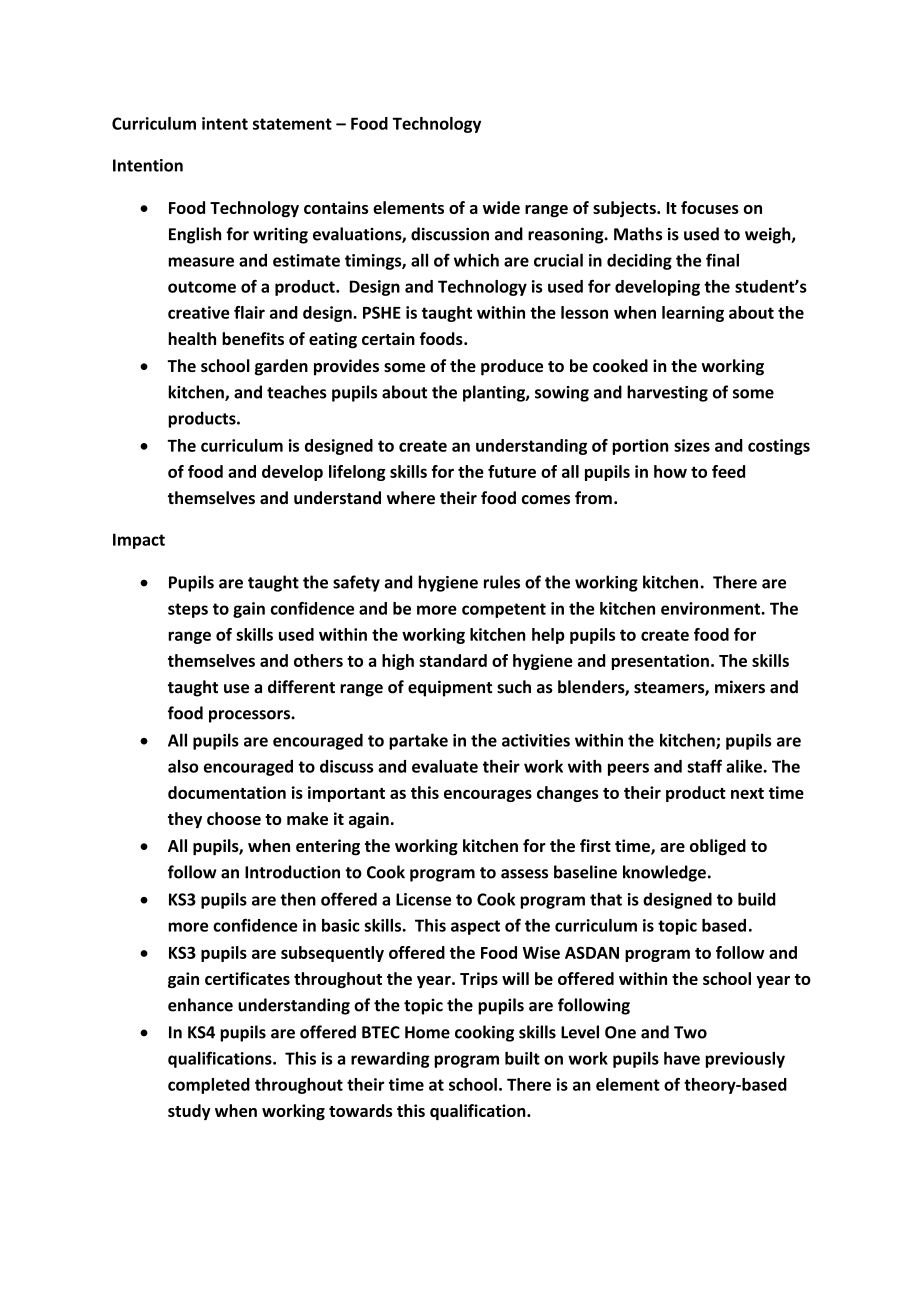 This image has width=924, height=1308. I want to click on wide, so click(501, 207).
